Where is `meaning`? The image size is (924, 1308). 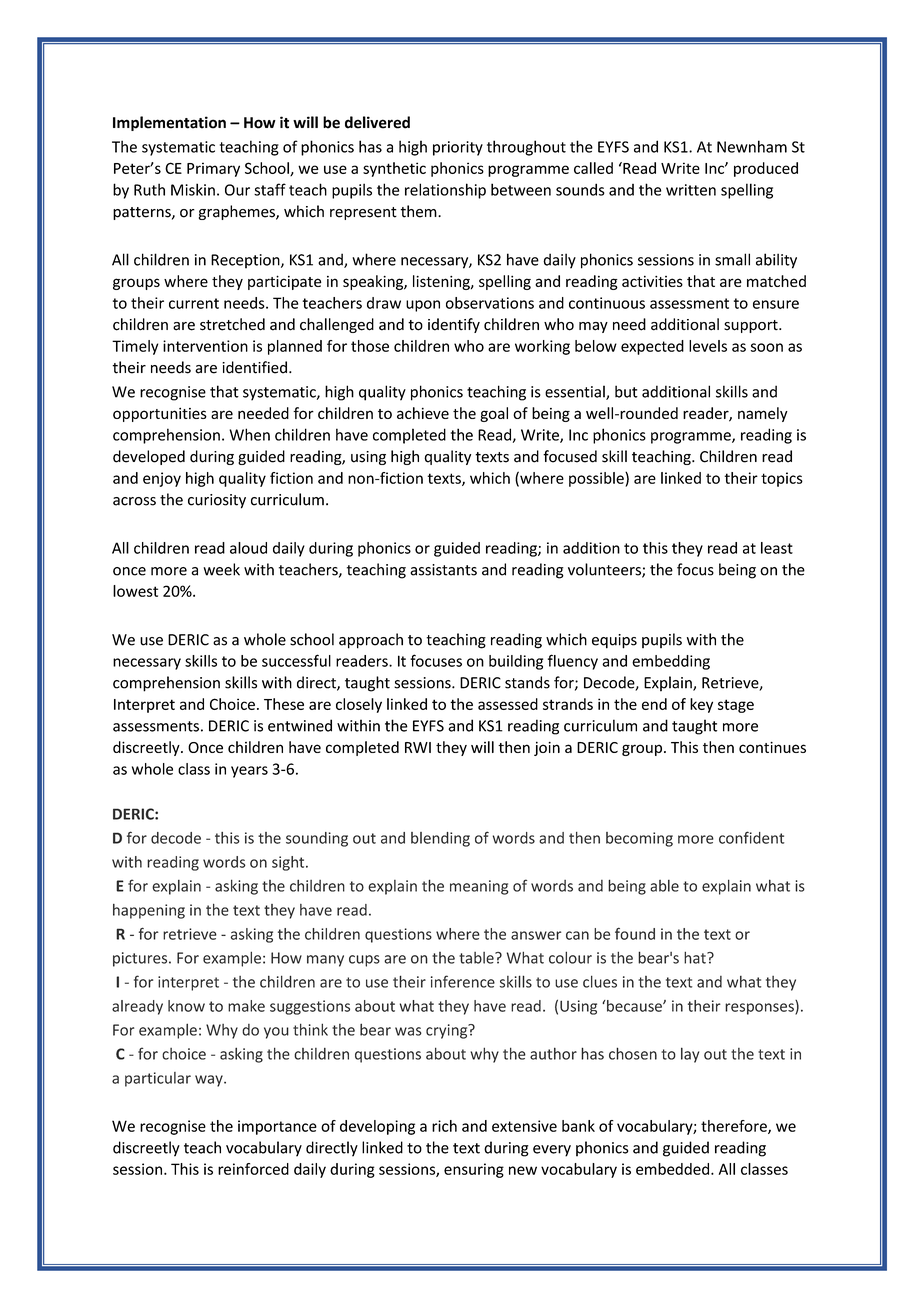 meaning is located at coordinates (479, 887).
